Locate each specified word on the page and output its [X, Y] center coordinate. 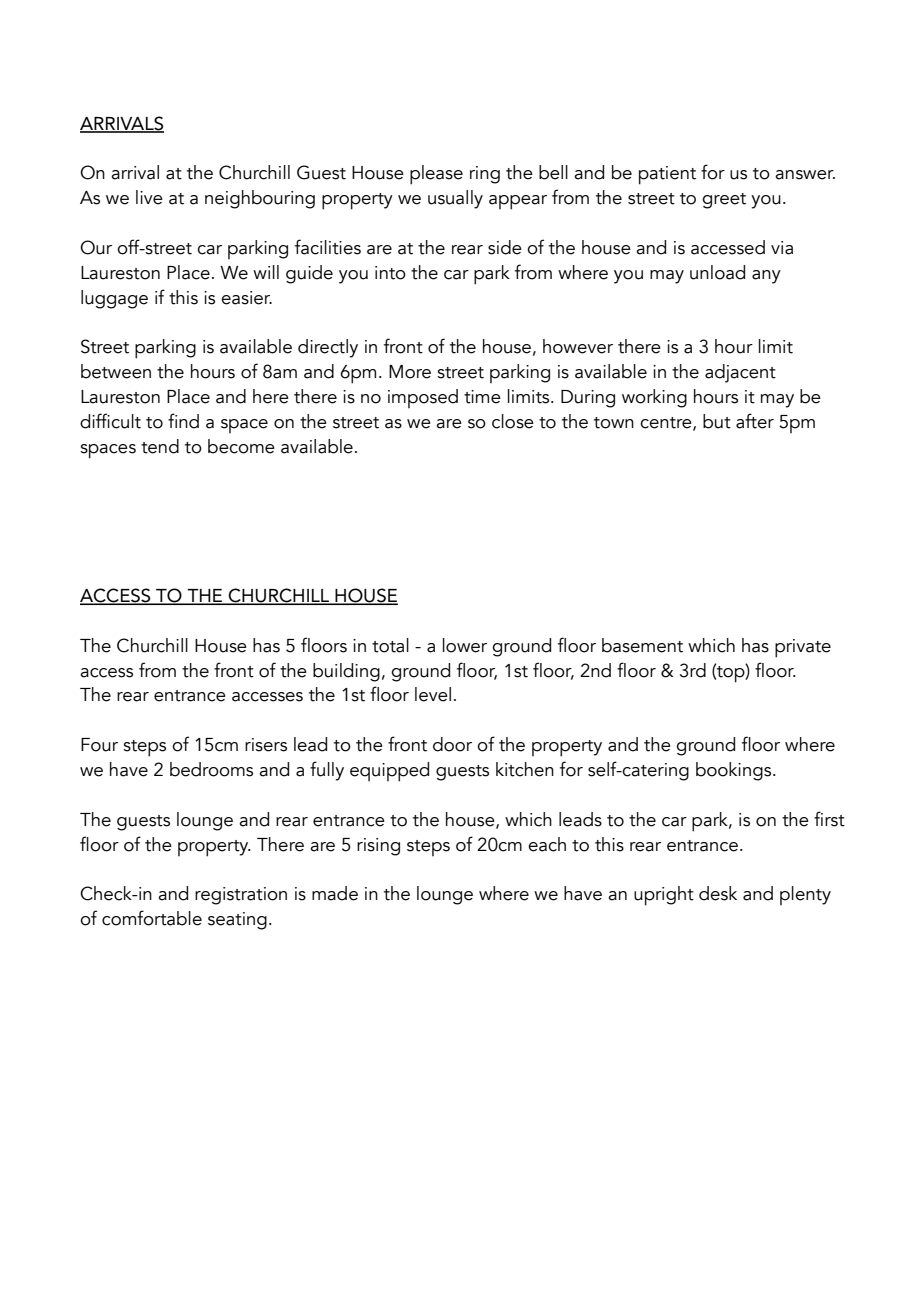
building [346, 672]
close [513, 421]
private [803, 648]
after [755, 421]
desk [718, 893]
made [335, 893]
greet [724, 201]
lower [465, 645]
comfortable [152, 918]
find [183, 421]
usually [455, 199]
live [149, 197]
